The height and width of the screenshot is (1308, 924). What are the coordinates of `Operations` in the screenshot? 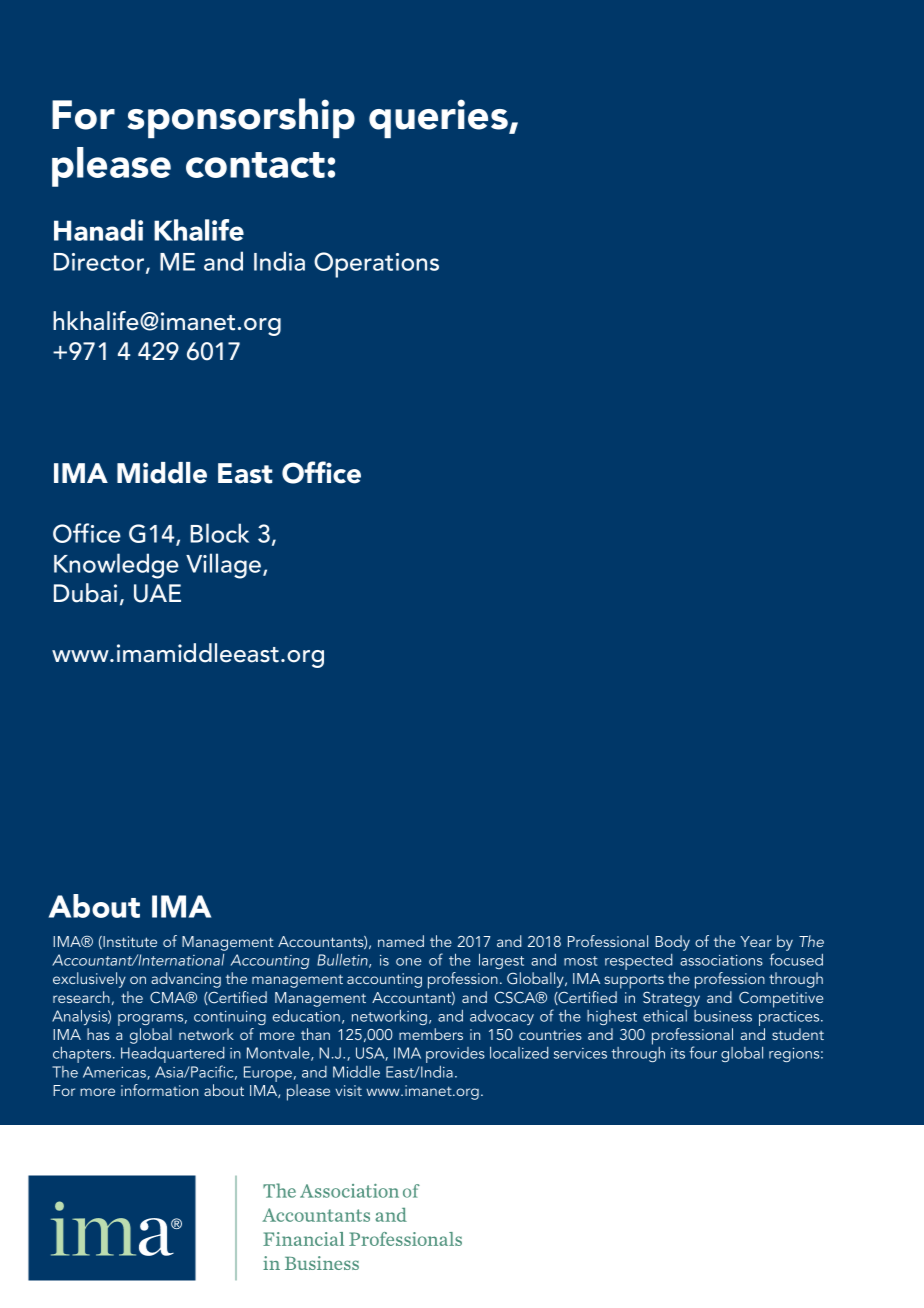 It's located at (376, 265).
